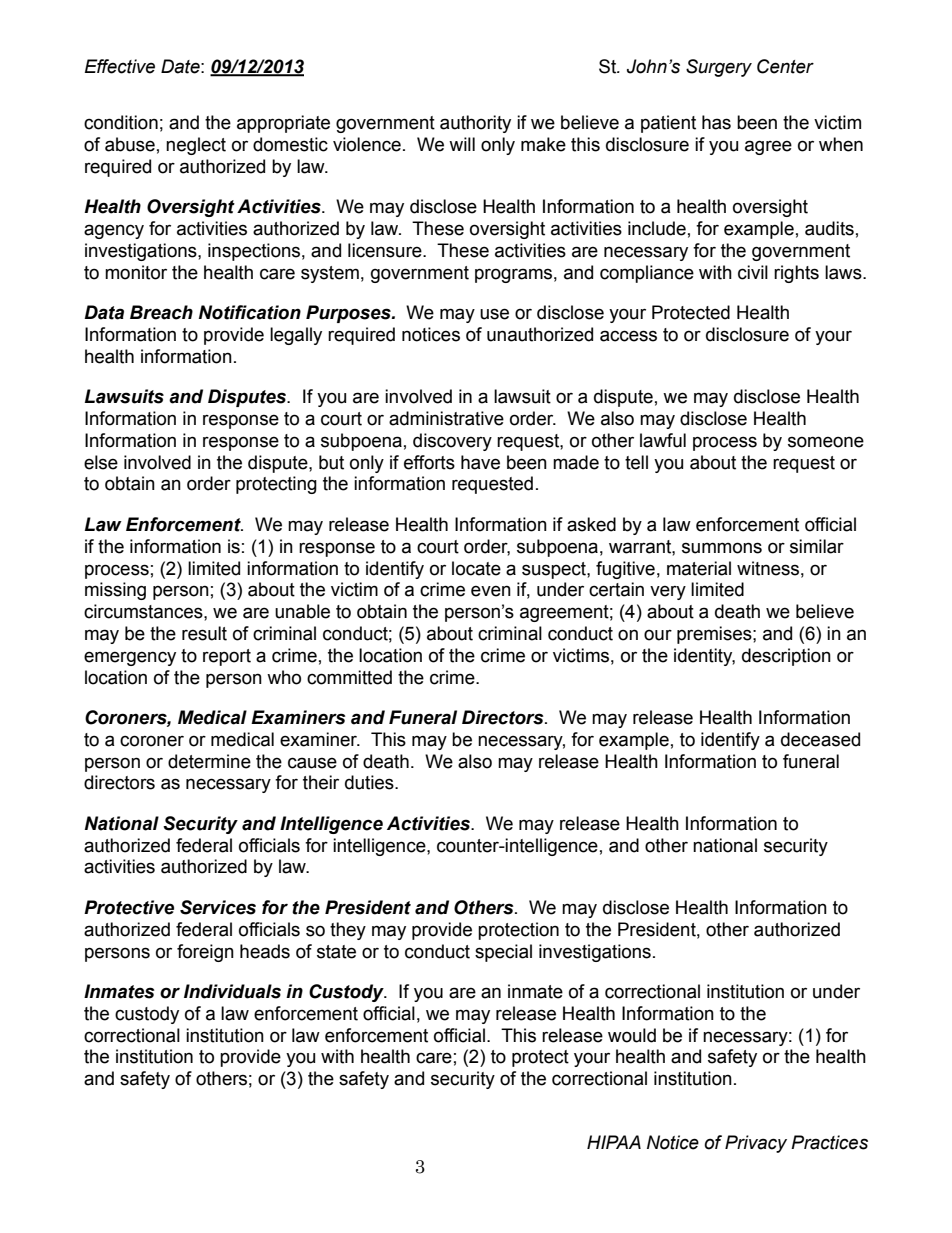  What do you see at coordinates (491, 591) in the screenshot?
I see `even` at bounding box center [491, 591].
